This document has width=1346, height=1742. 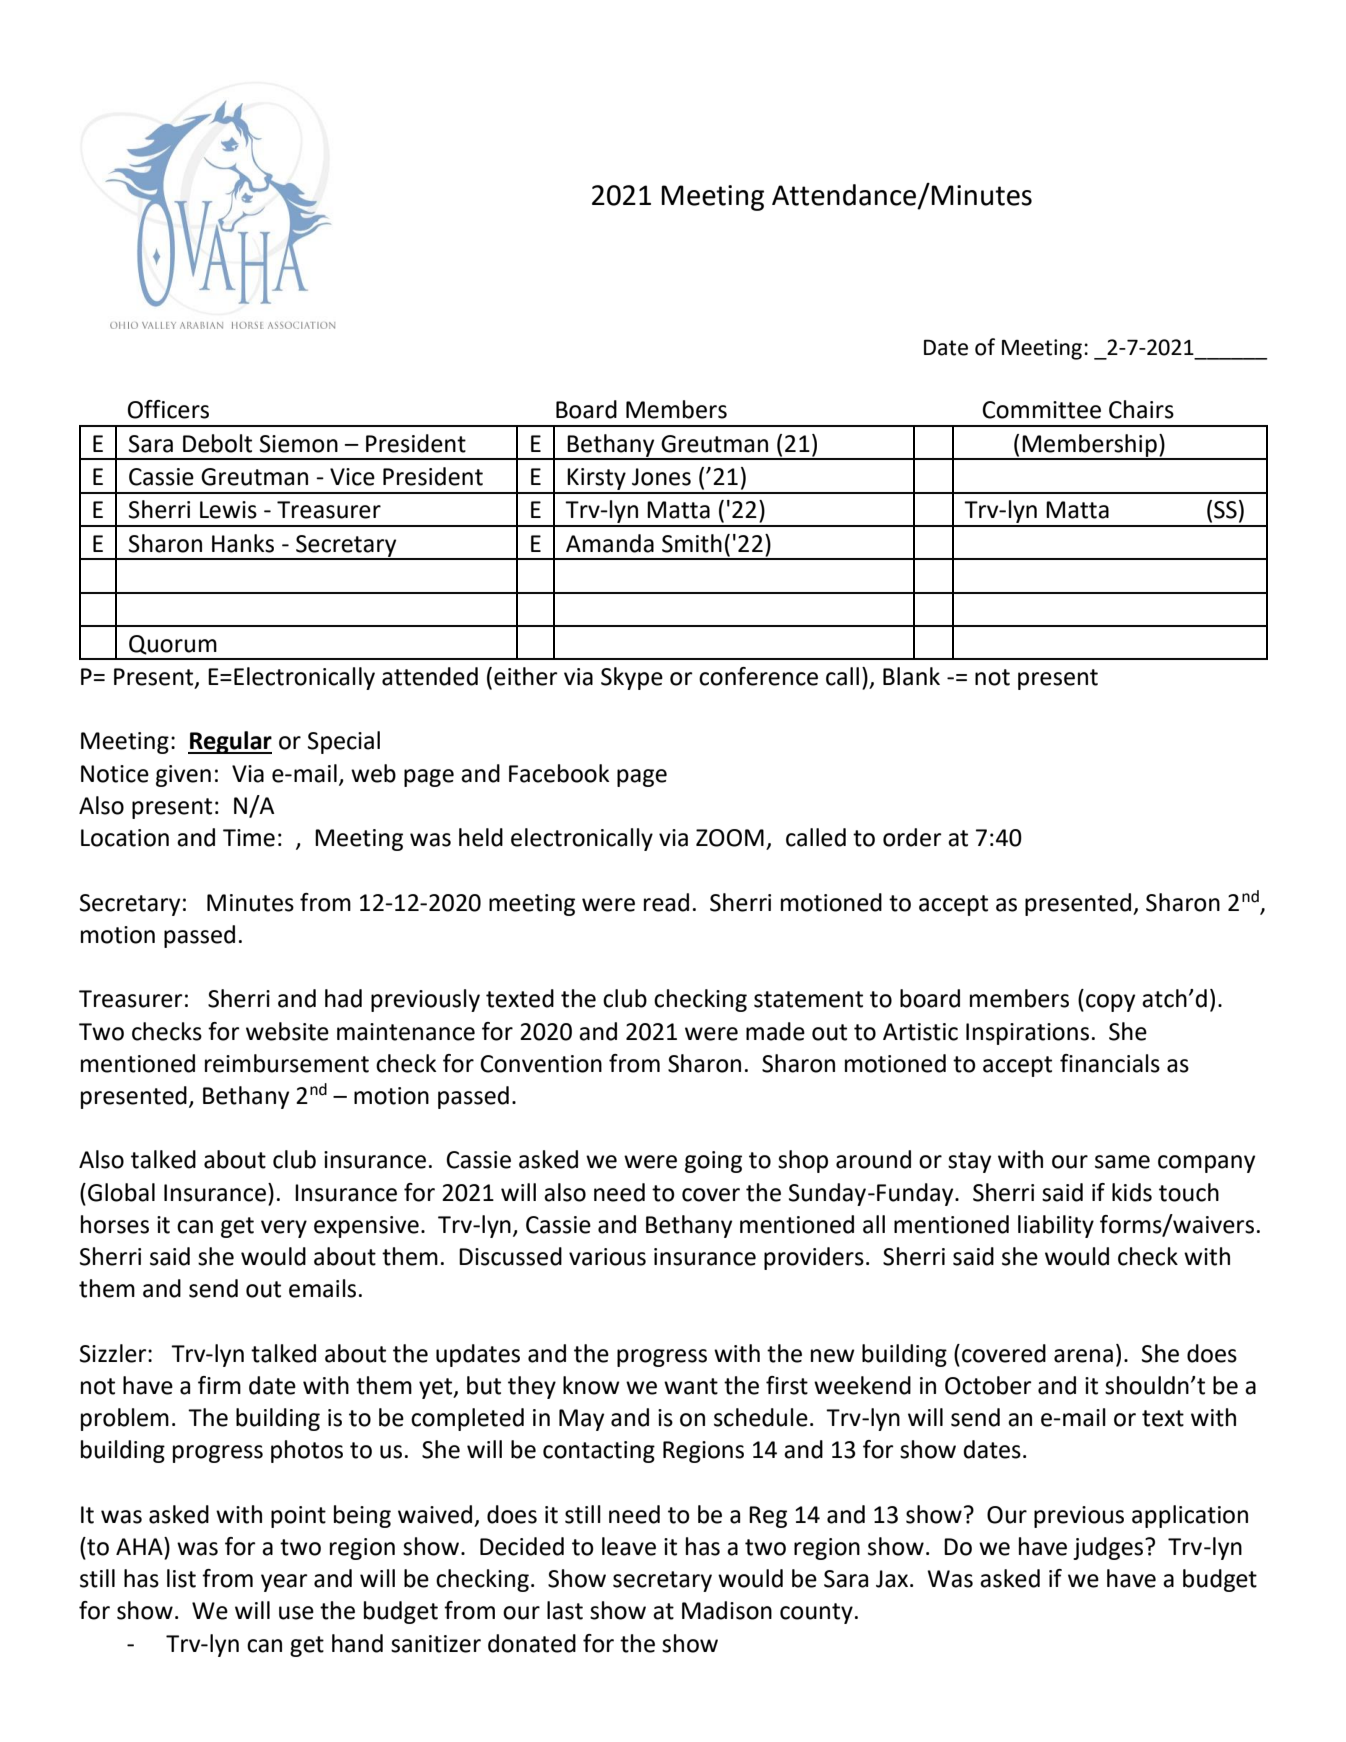 What do you see at coordinates (607, 1257) in the document?
I see `various` at bounding box center [607, 1257].
